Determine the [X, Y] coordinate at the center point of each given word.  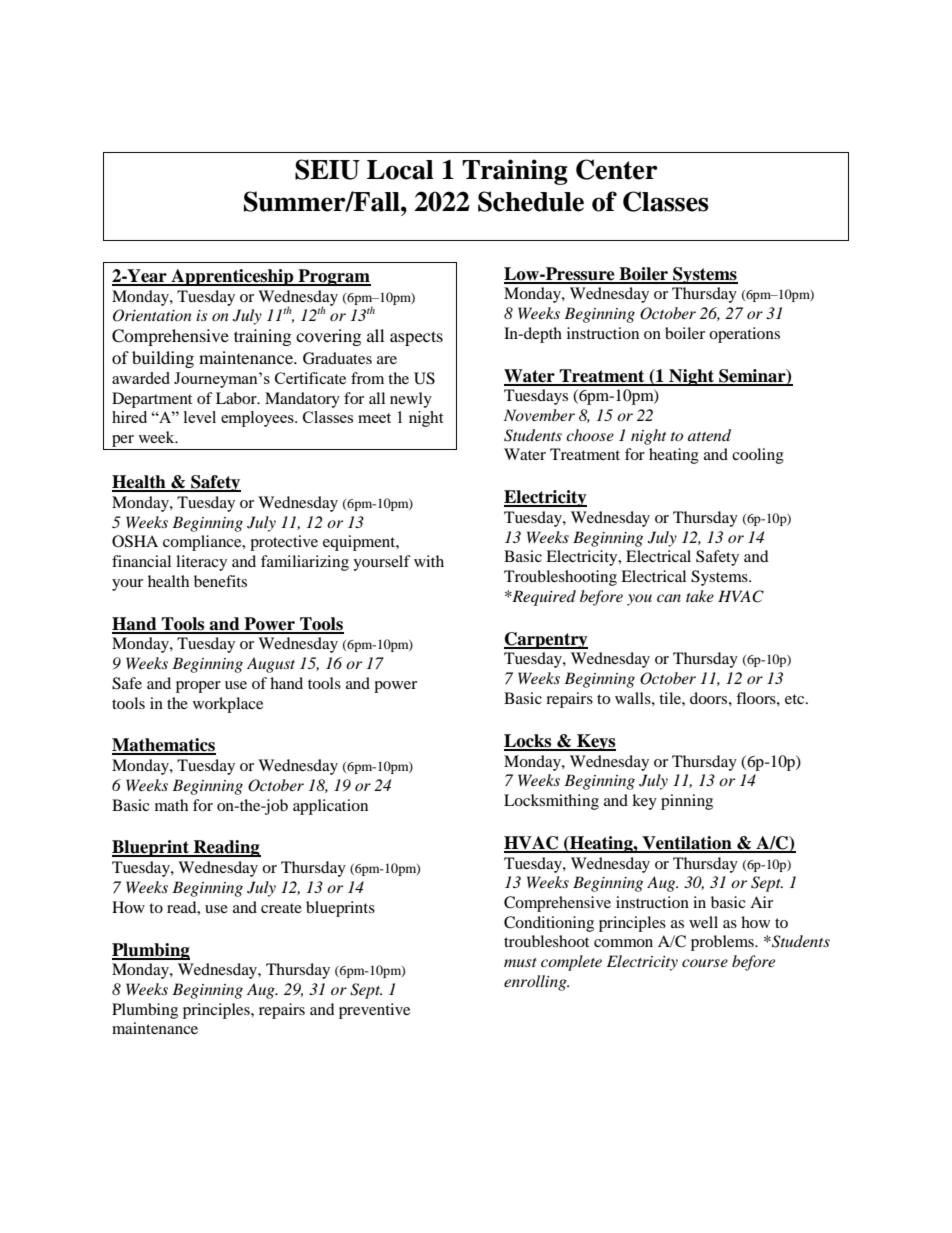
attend [709, 435]
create [281, 908]
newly [411, 400]
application [330, 807]
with [429, 561]
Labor [237, 398]
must [520, 962]
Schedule [531, 201]
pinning [687, 802]
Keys [595, 742]
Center [617, 169]
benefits [220, 581]
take [700, 596]
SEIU [327, 169]
